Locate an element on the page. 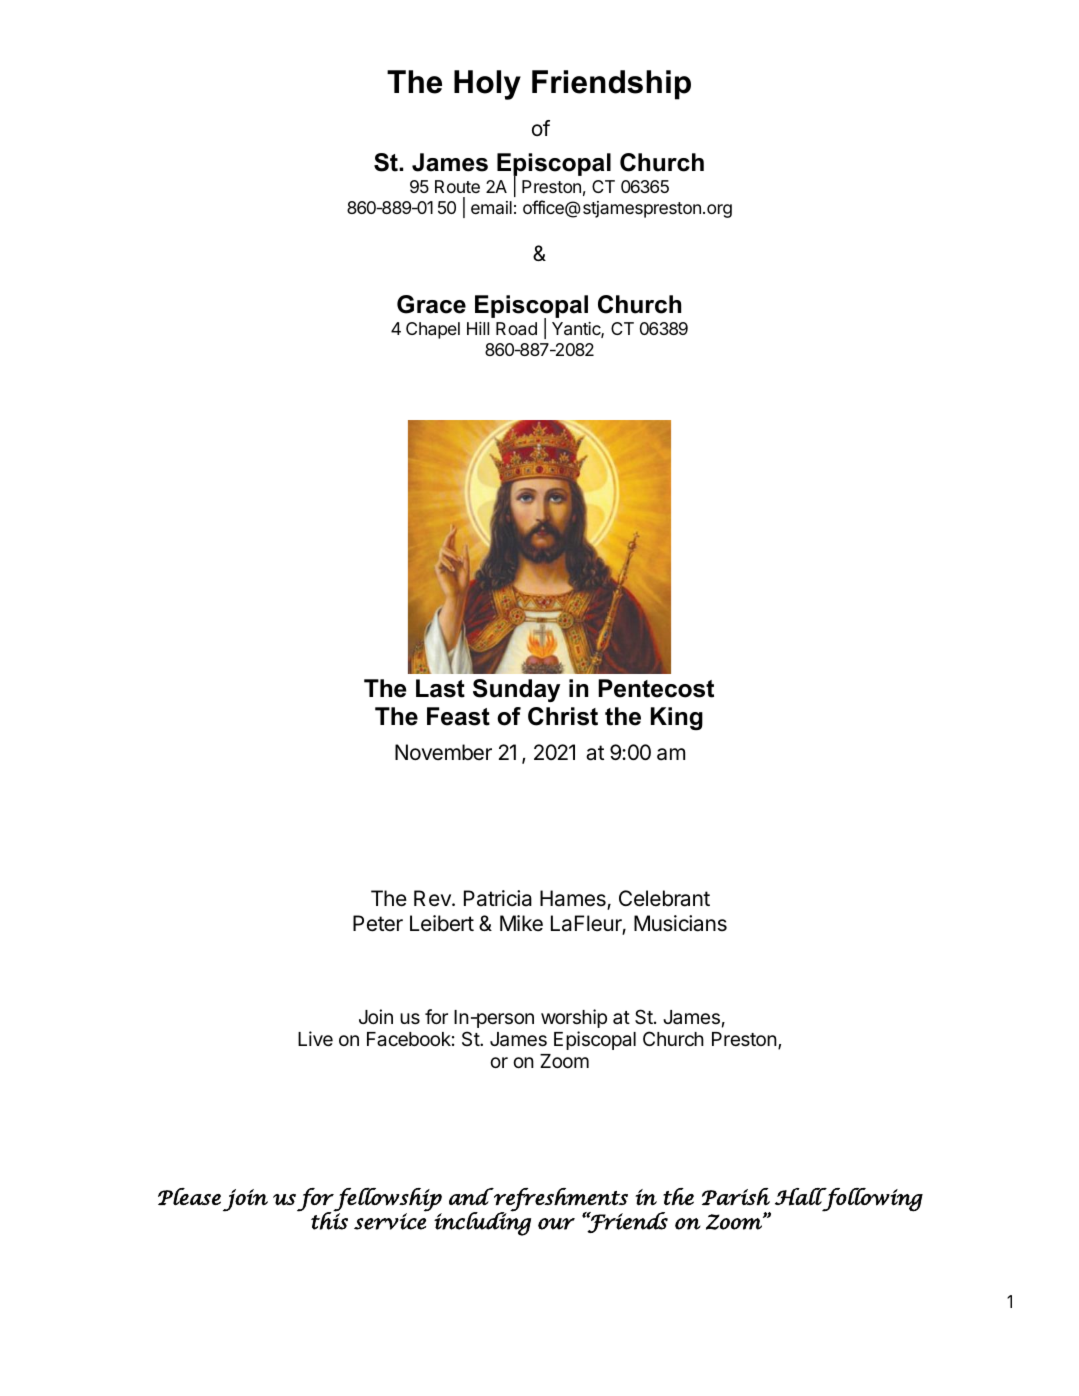 The image size is (1079, 1396). Last is located at coordinates (440, 688).
